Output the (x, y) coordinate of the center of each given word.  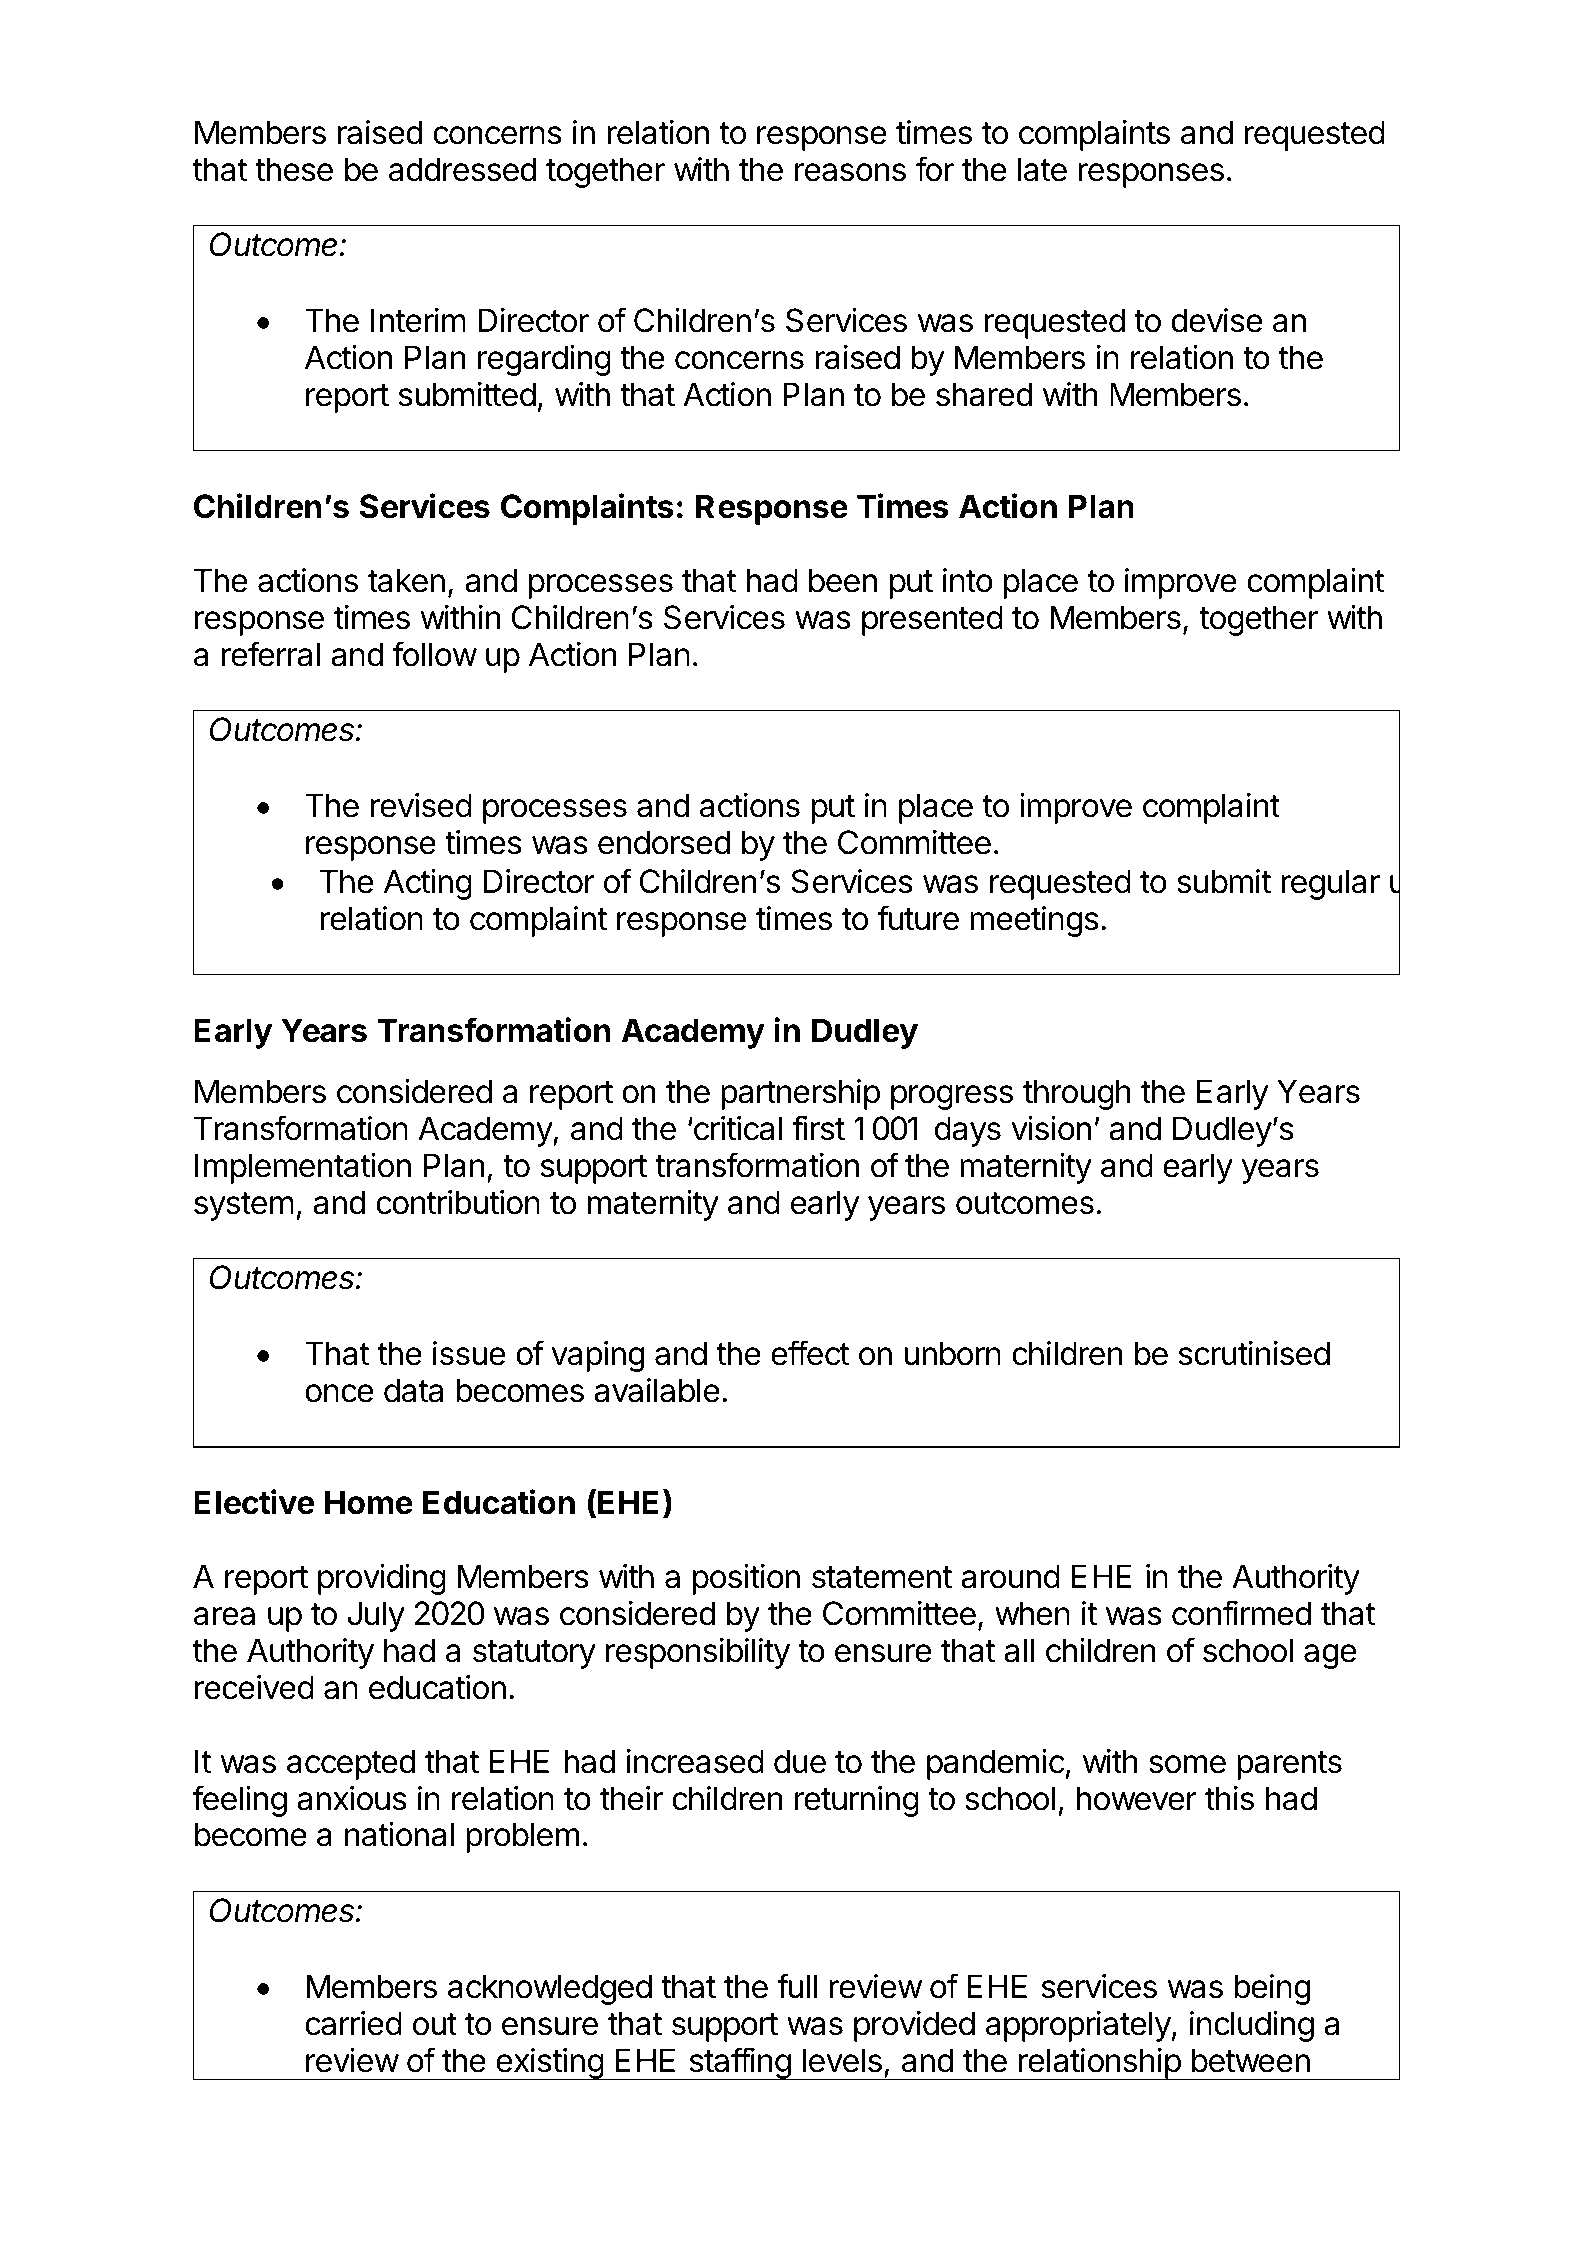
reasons (850, 172)
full (797, 1985)
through (1077, 1094)
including (1252, 2026)
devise (1216, 320)
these (294, 169)
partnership (800, 1094)
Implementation (303, 1168)
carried (353, 2023)
